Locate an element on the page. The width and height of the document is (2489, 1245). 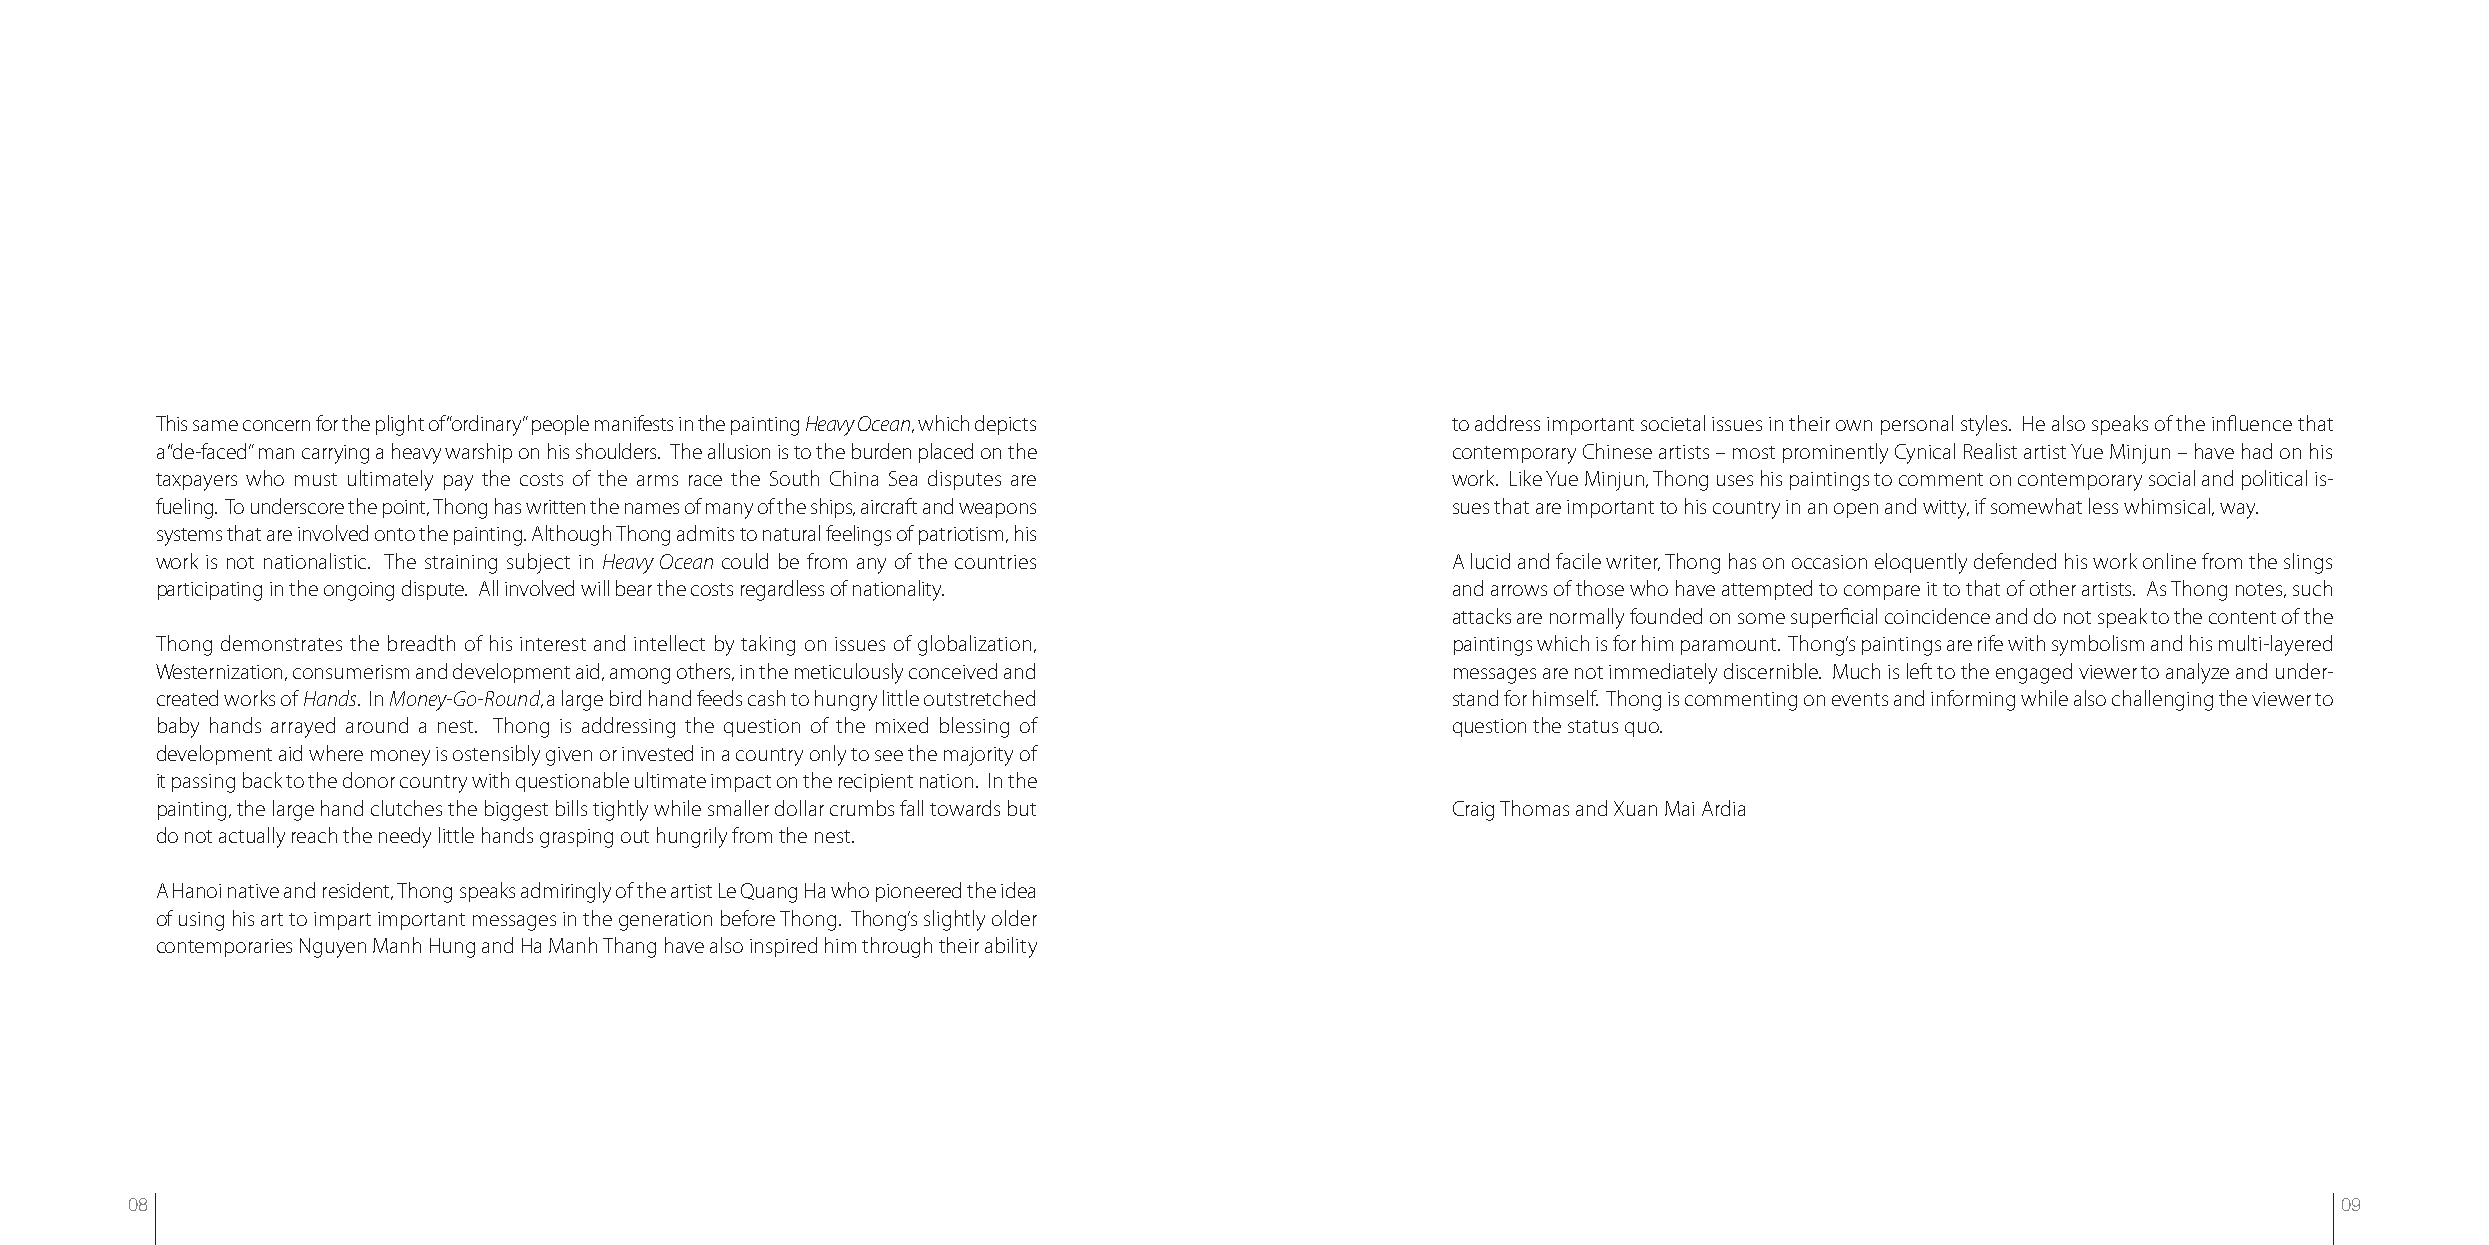
consumerism is located at coordinates (351, 672).
